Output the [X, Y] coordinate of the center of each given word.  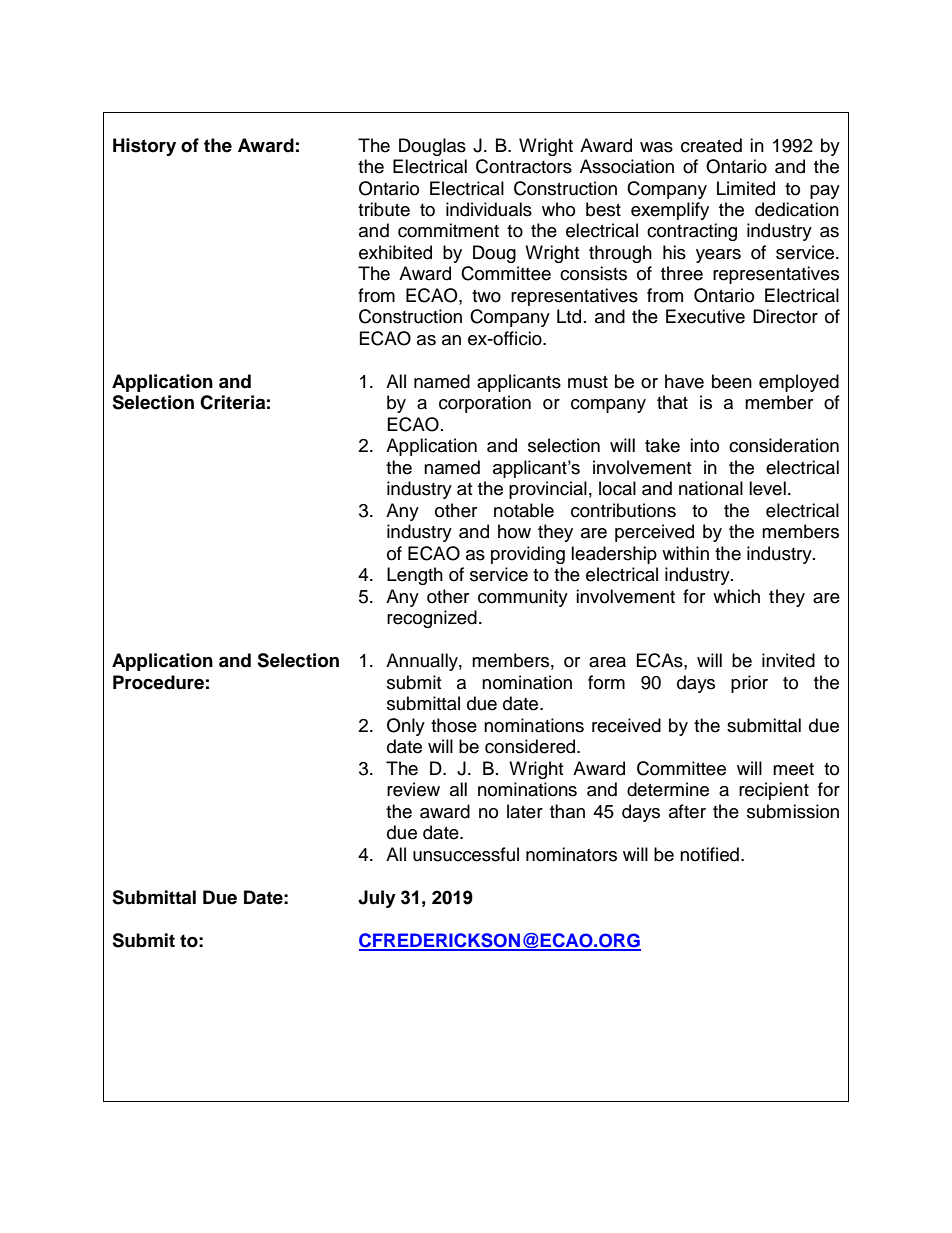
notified [709, 854]
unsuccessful [466, 854]
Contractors [524, 166]
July [377, 899]
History [144, 147]
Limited [746, 188]
